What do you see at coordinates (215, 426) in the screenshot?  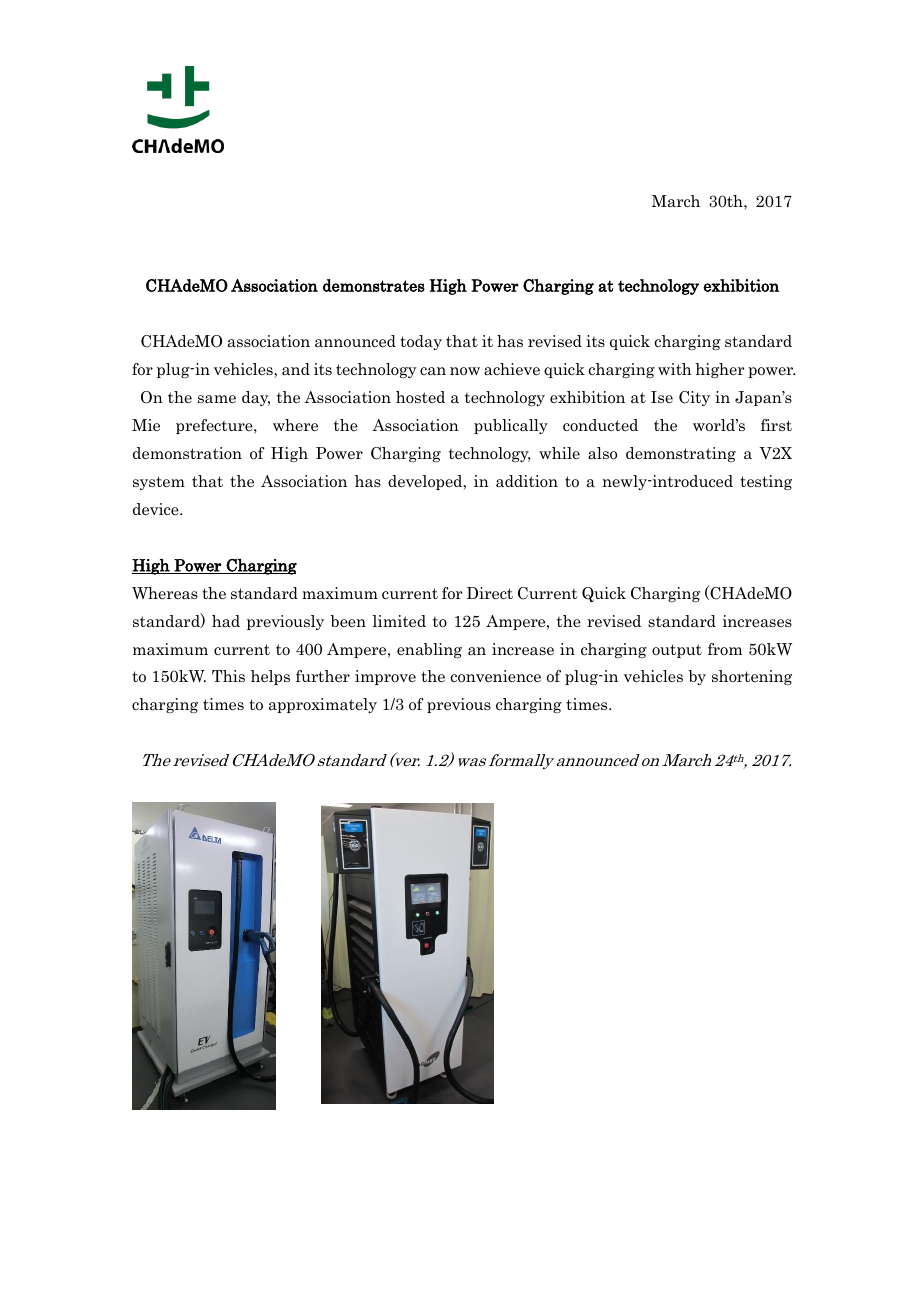 I see `prefecture` at bounding box center [215, 426].
